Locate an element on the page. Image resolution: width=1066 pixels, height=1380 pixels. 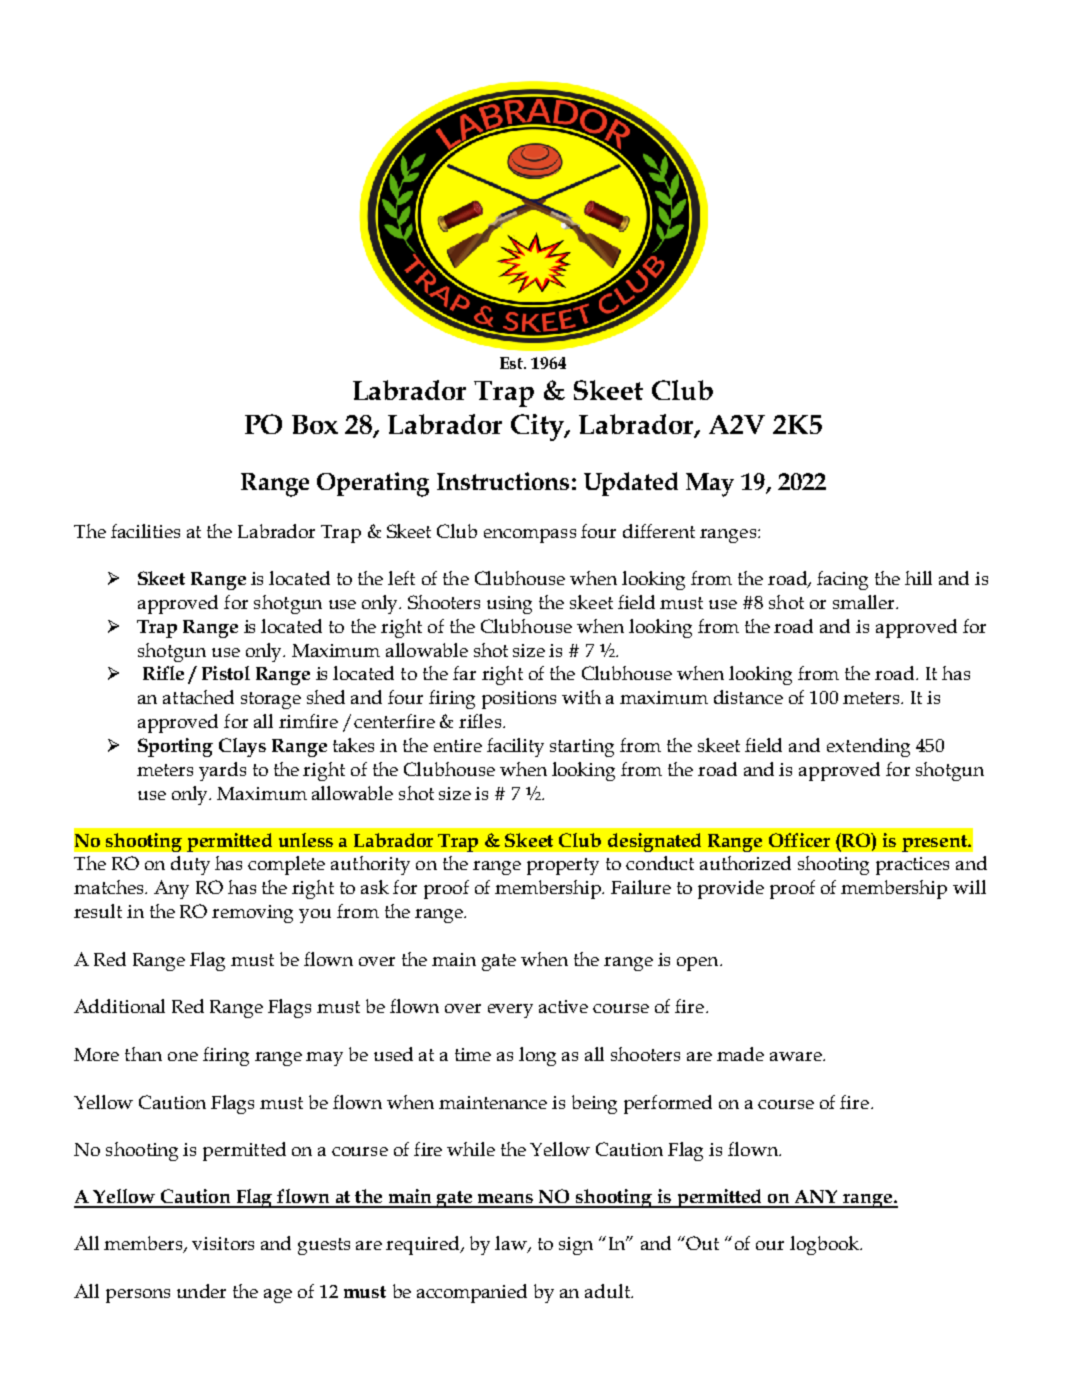
long is located at coordinates (537, 1056).
